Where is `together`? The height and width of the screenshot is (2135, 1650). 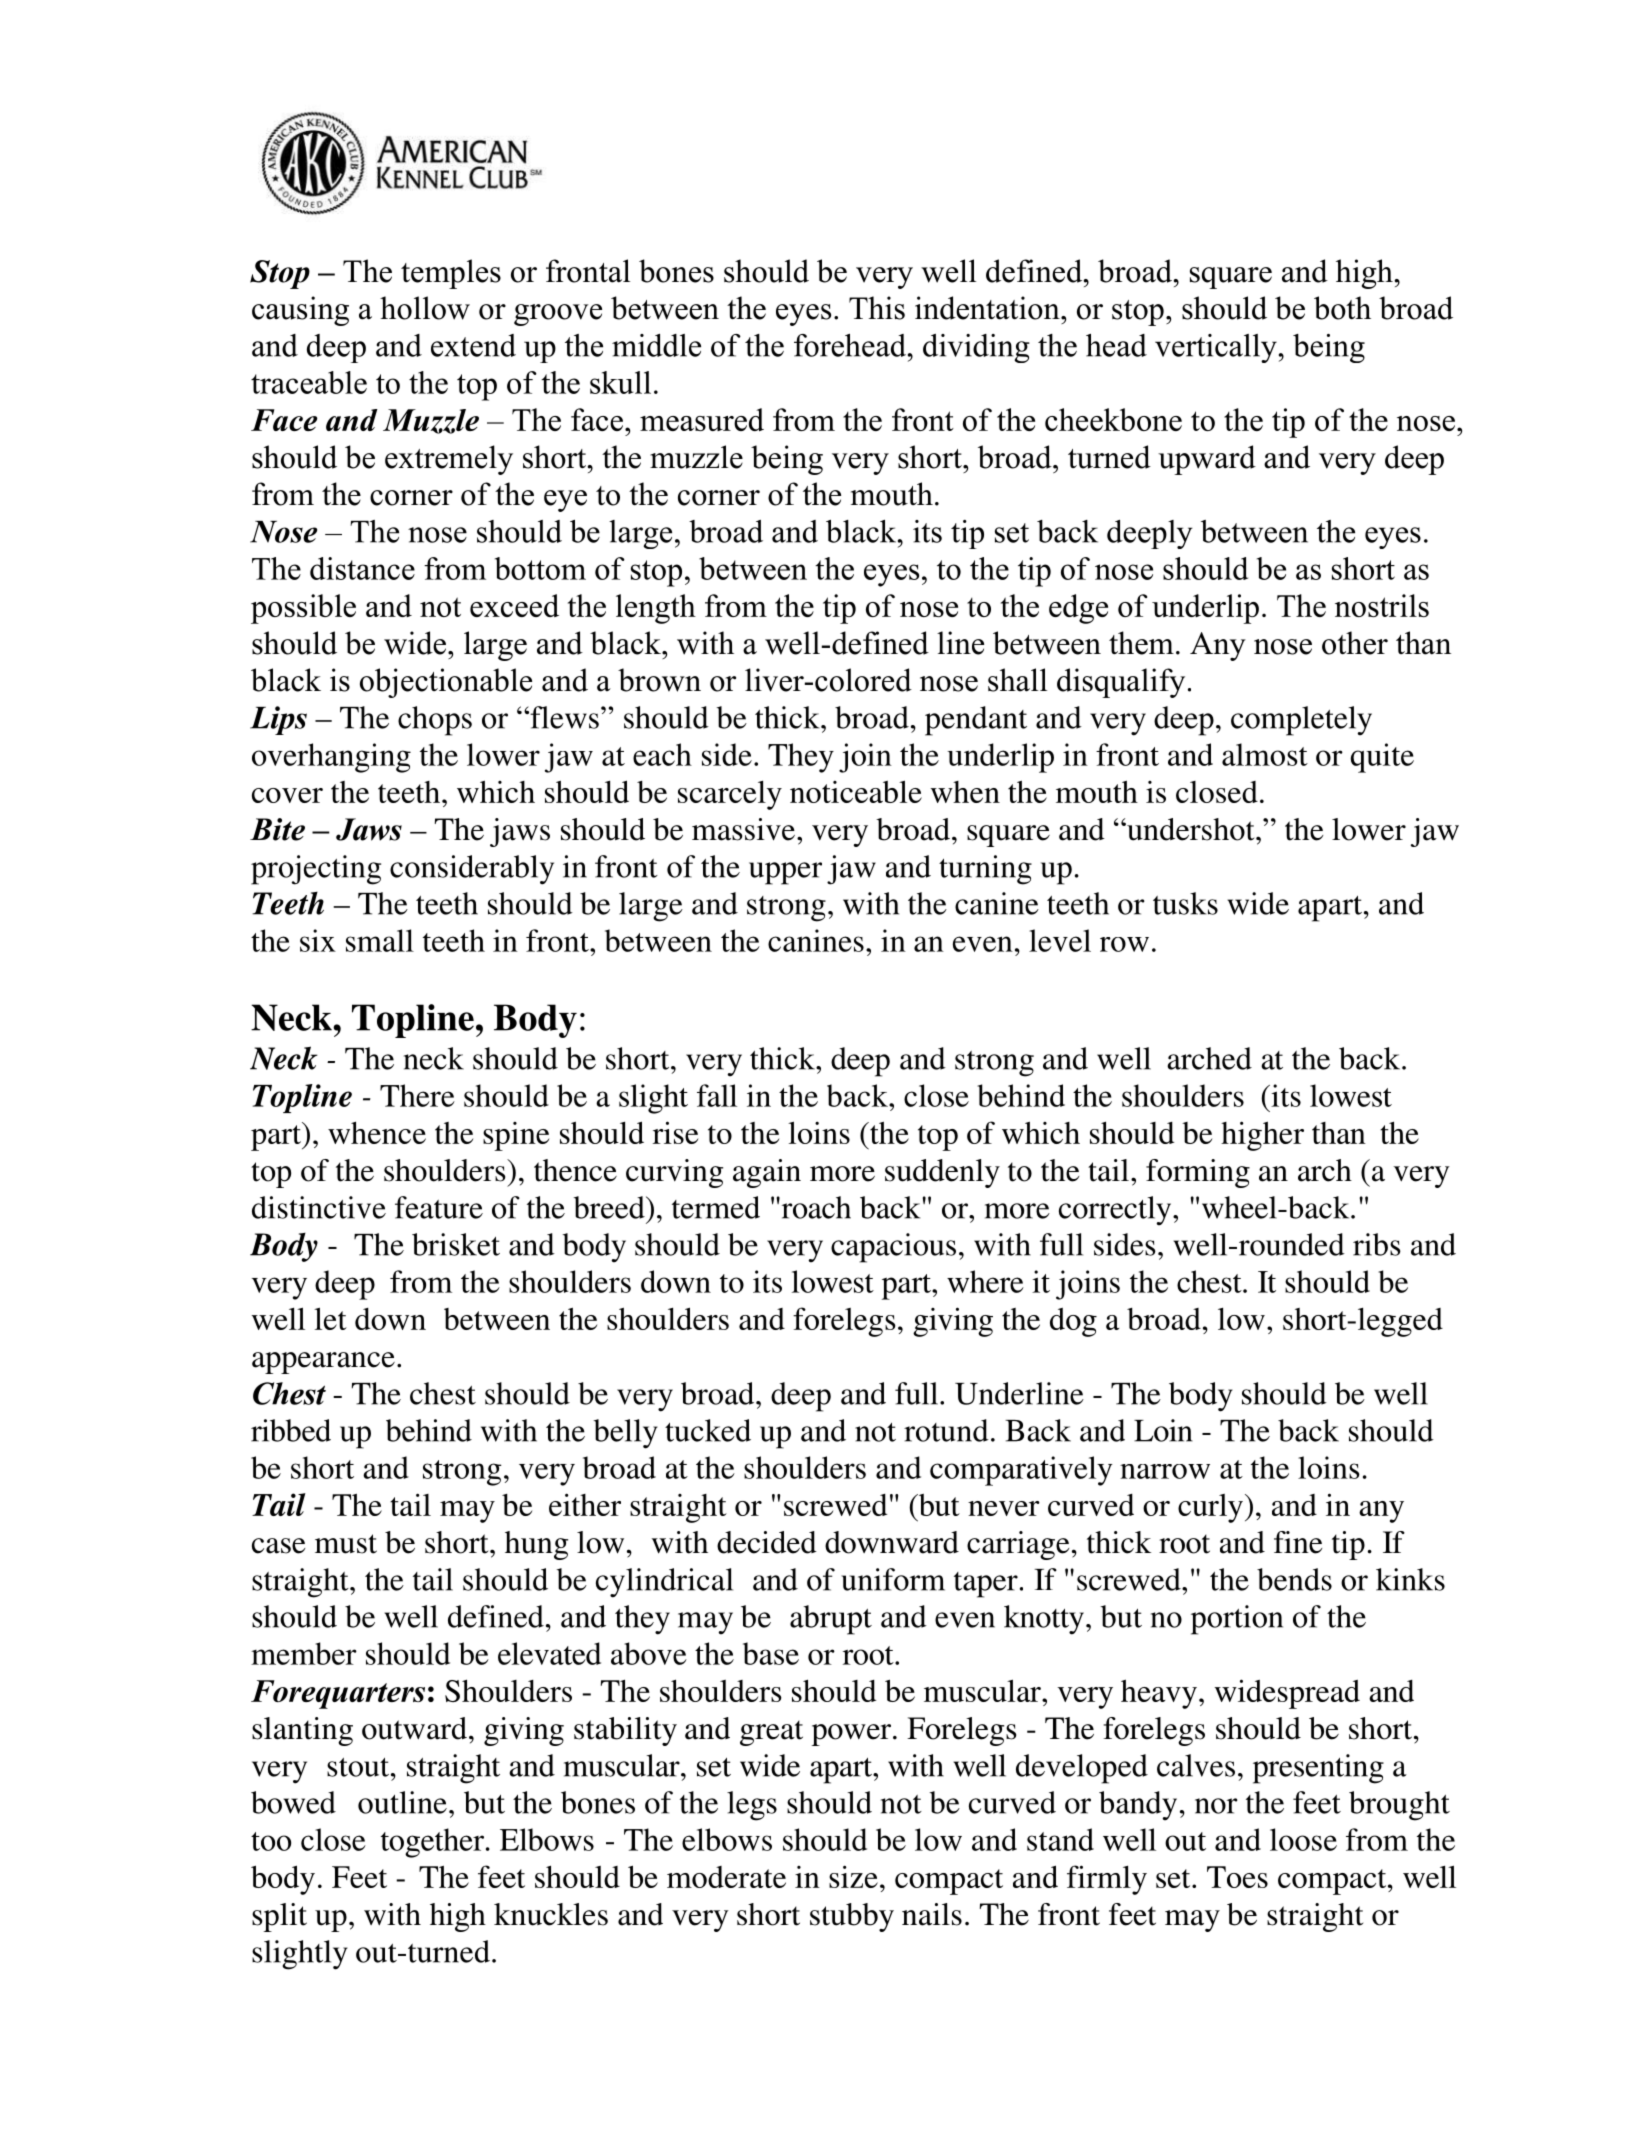
together is located at coordinates (432, 1843).
